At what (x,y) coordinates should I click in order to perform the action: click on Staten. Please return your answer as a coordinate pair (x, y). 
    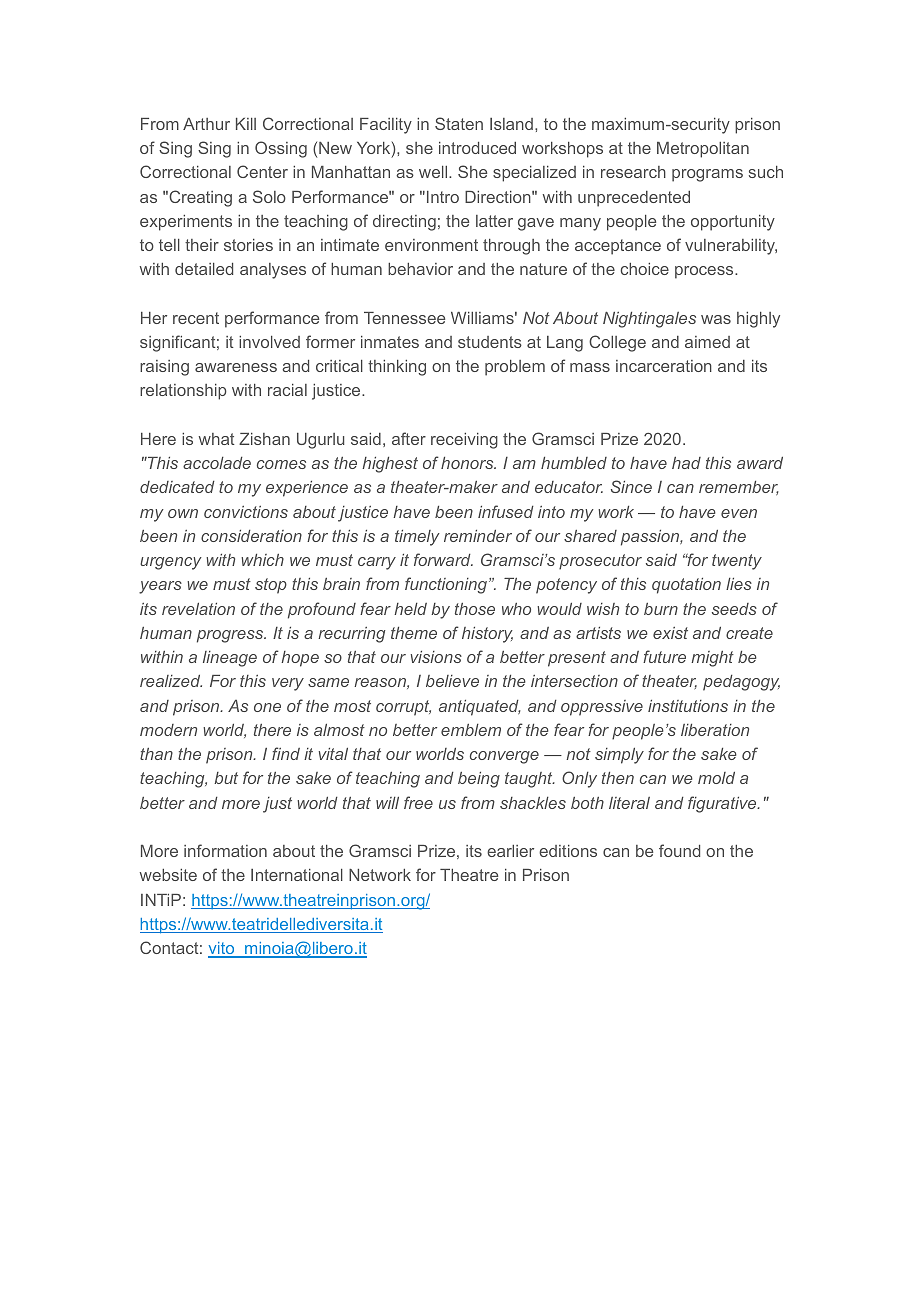
    Looking at the image, I should click on (459, 123).
